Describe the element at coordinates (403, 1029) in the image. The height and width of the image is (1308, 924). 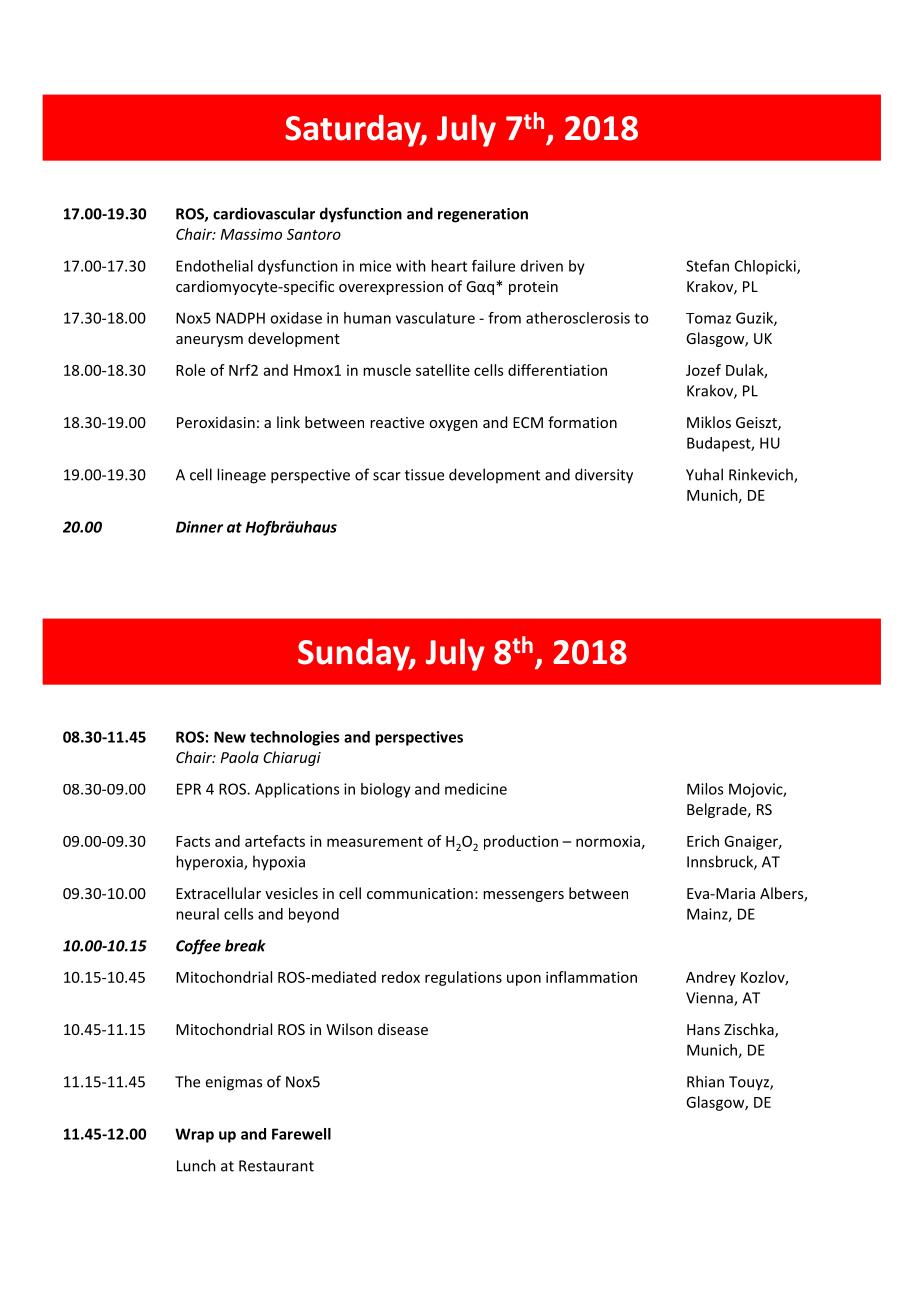
I see `disease` at that location.
